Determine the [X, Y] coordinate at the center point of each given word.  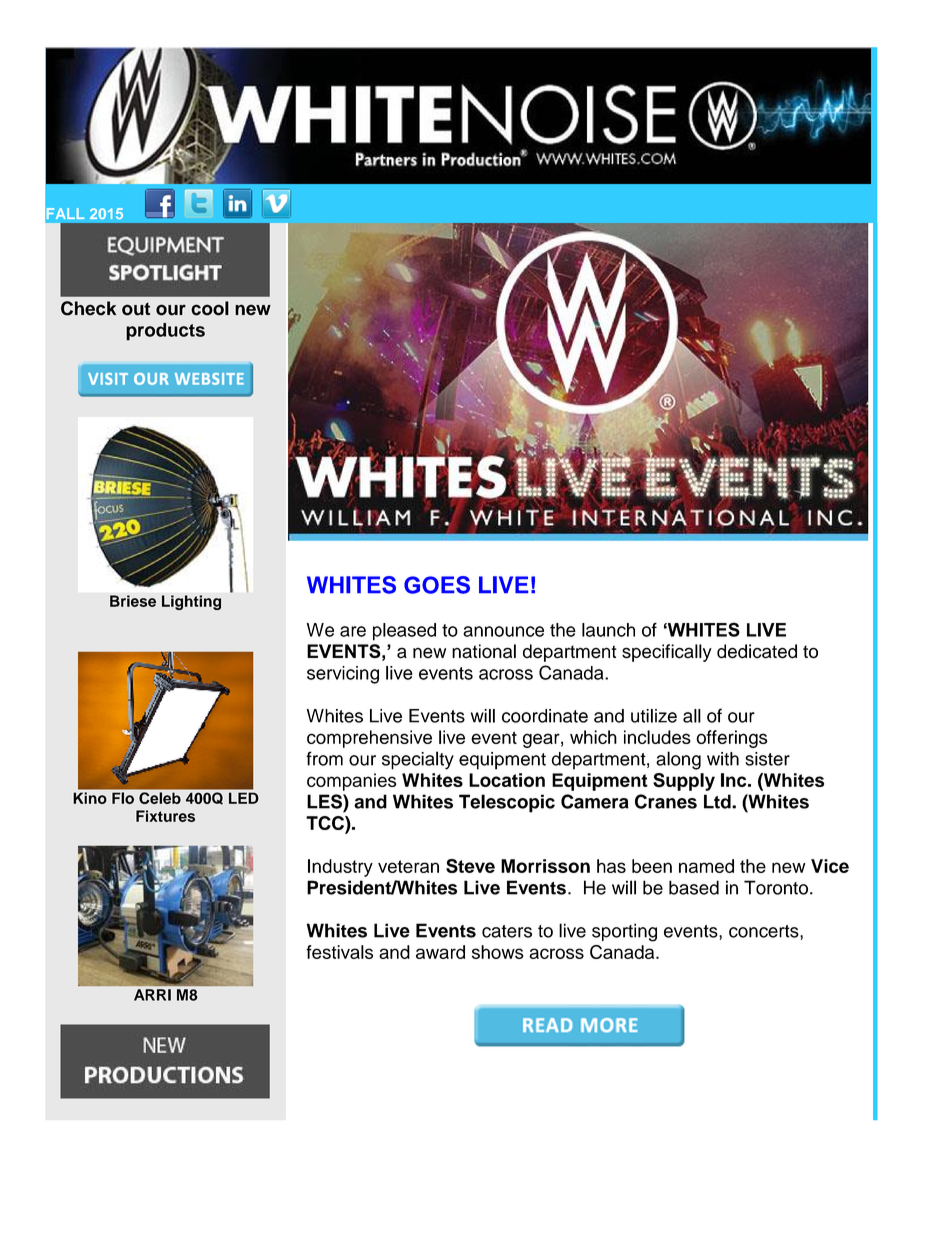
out [136, 309]
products [165, 332]
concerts [765, 931]
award [440, 952]
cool [210, 308]
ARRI [152, 995]
